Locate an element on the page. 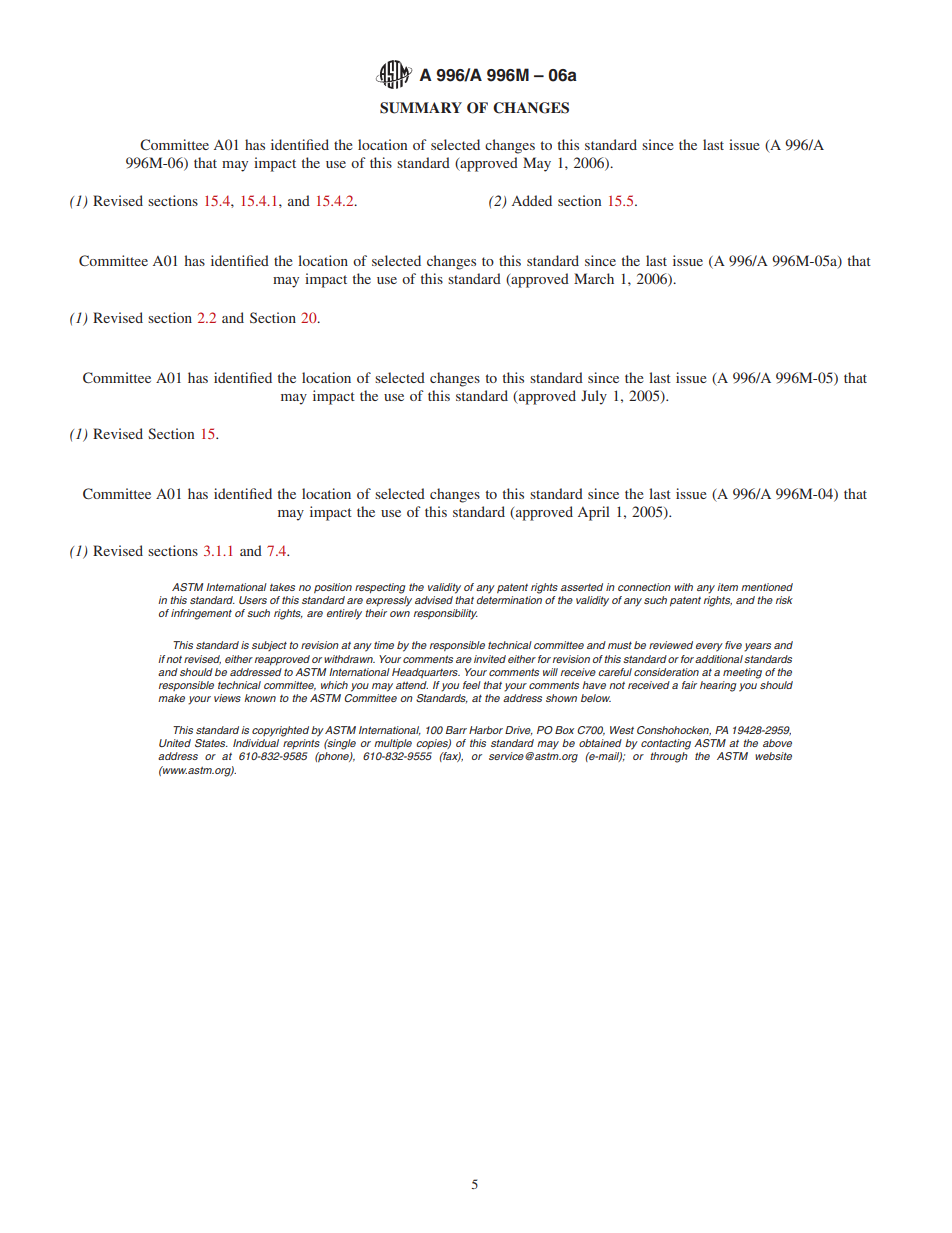  takes is located at coordinates (282, 587).
